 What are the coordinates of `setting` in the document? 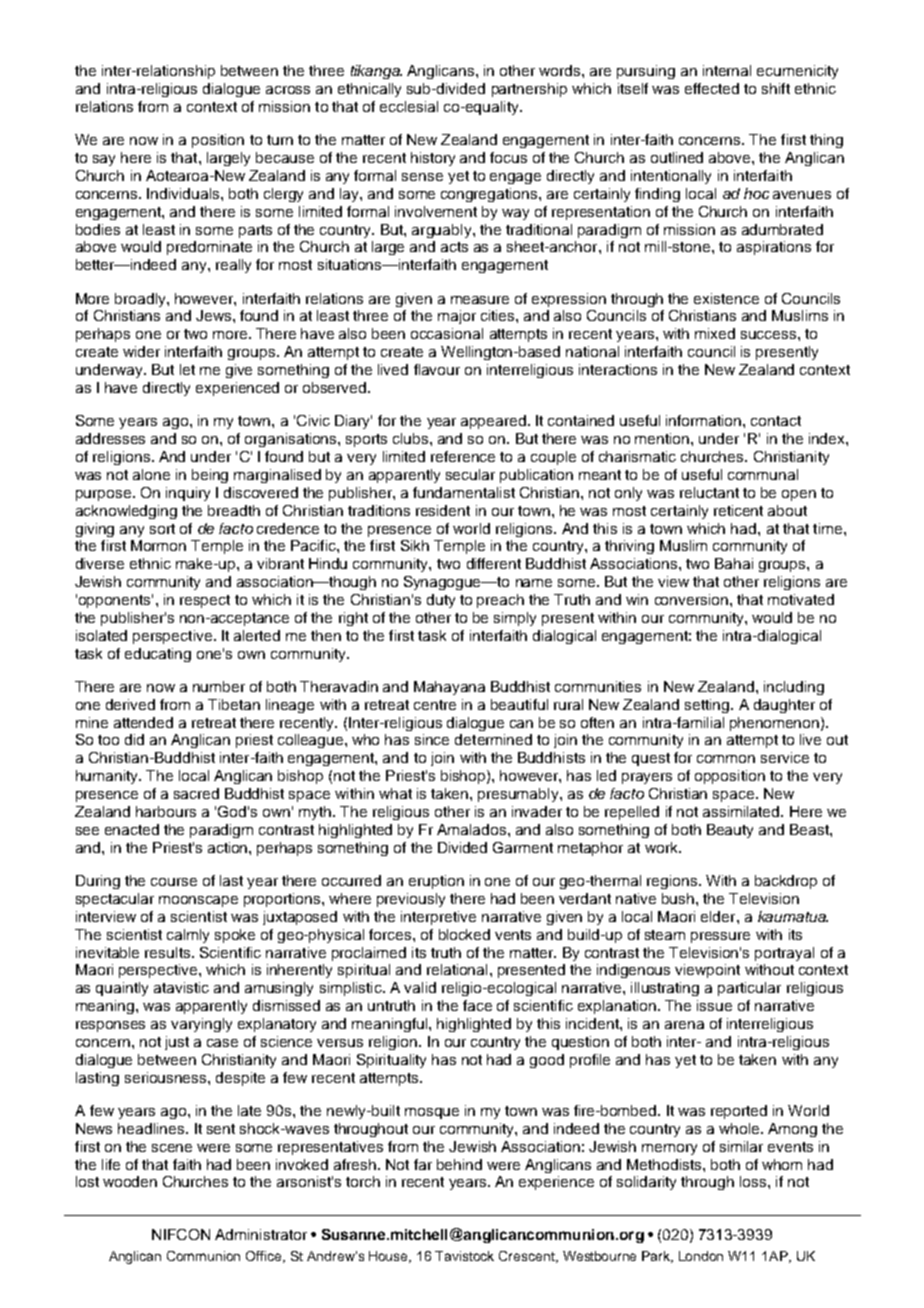 It's located at (708, 706).
